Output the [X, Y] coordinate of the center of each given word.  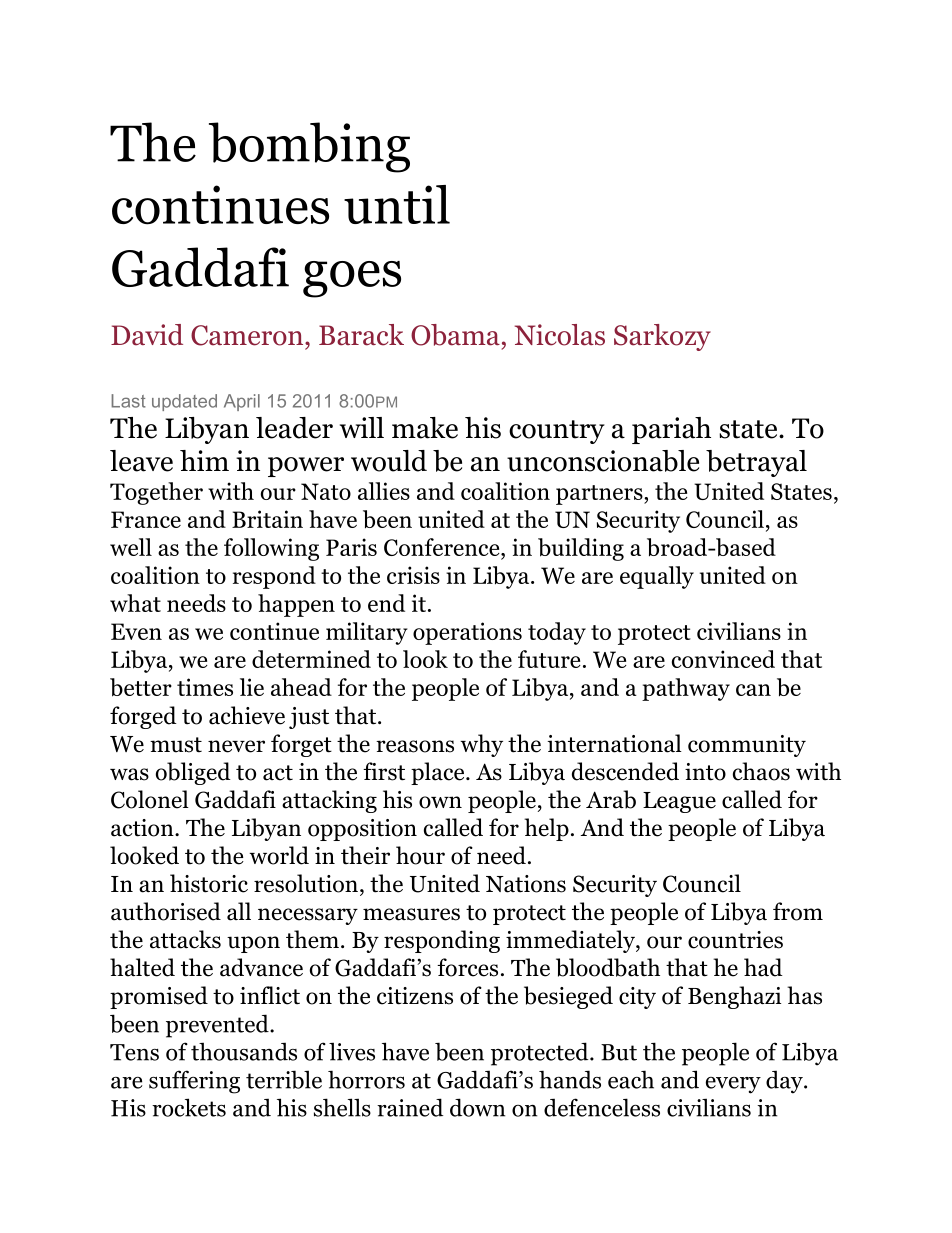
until [397, 204]
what [135, 603]
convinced [723, 659]
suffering [194, 1082]
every [733, 1085]
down [478, 1107]
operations [467, 633]
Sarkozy [662, 337]
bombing [309, 147]
